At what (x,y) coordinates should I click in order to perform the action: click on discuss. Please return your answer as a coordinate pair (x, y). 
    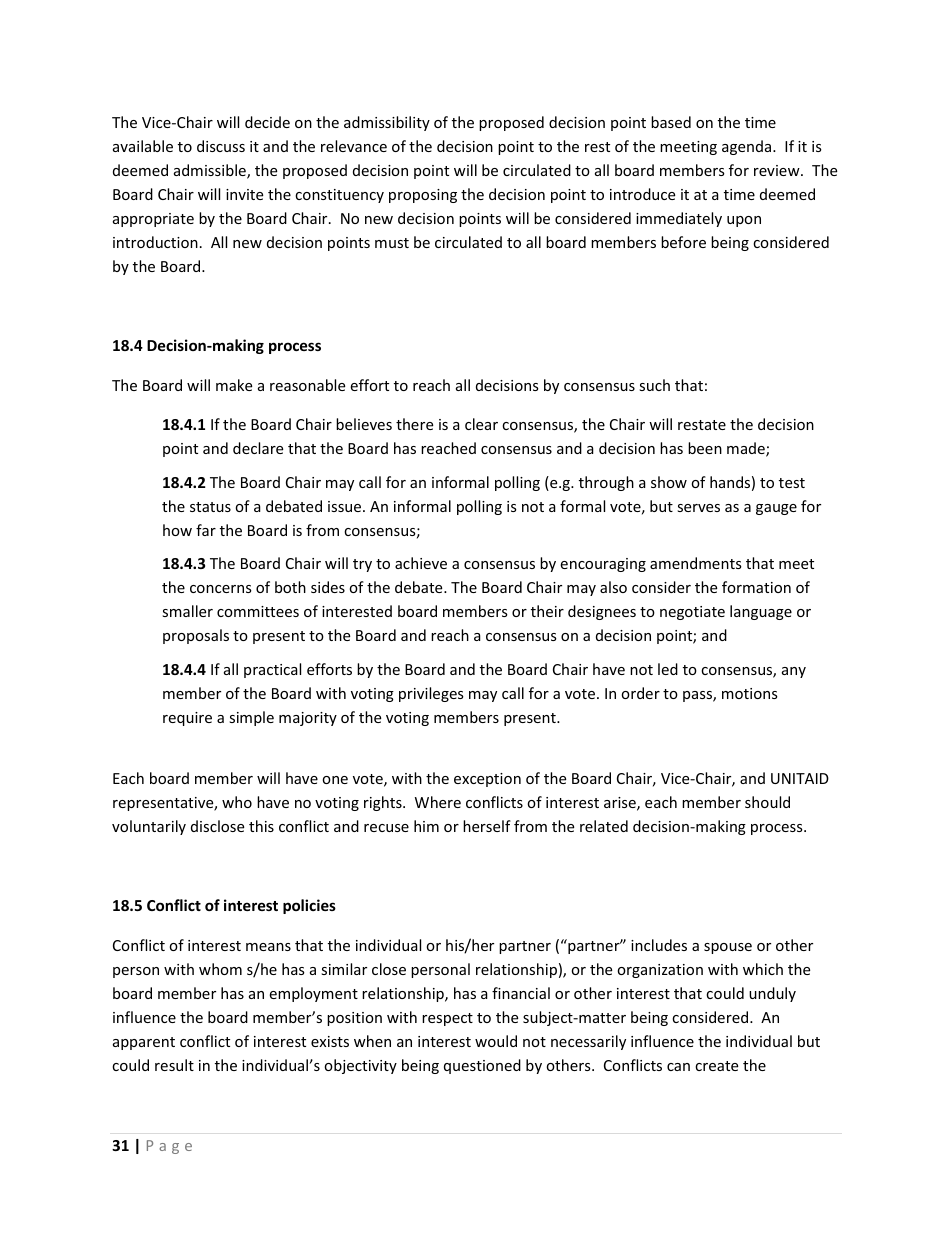
    Looking at the image, I should click on (221, 146).
